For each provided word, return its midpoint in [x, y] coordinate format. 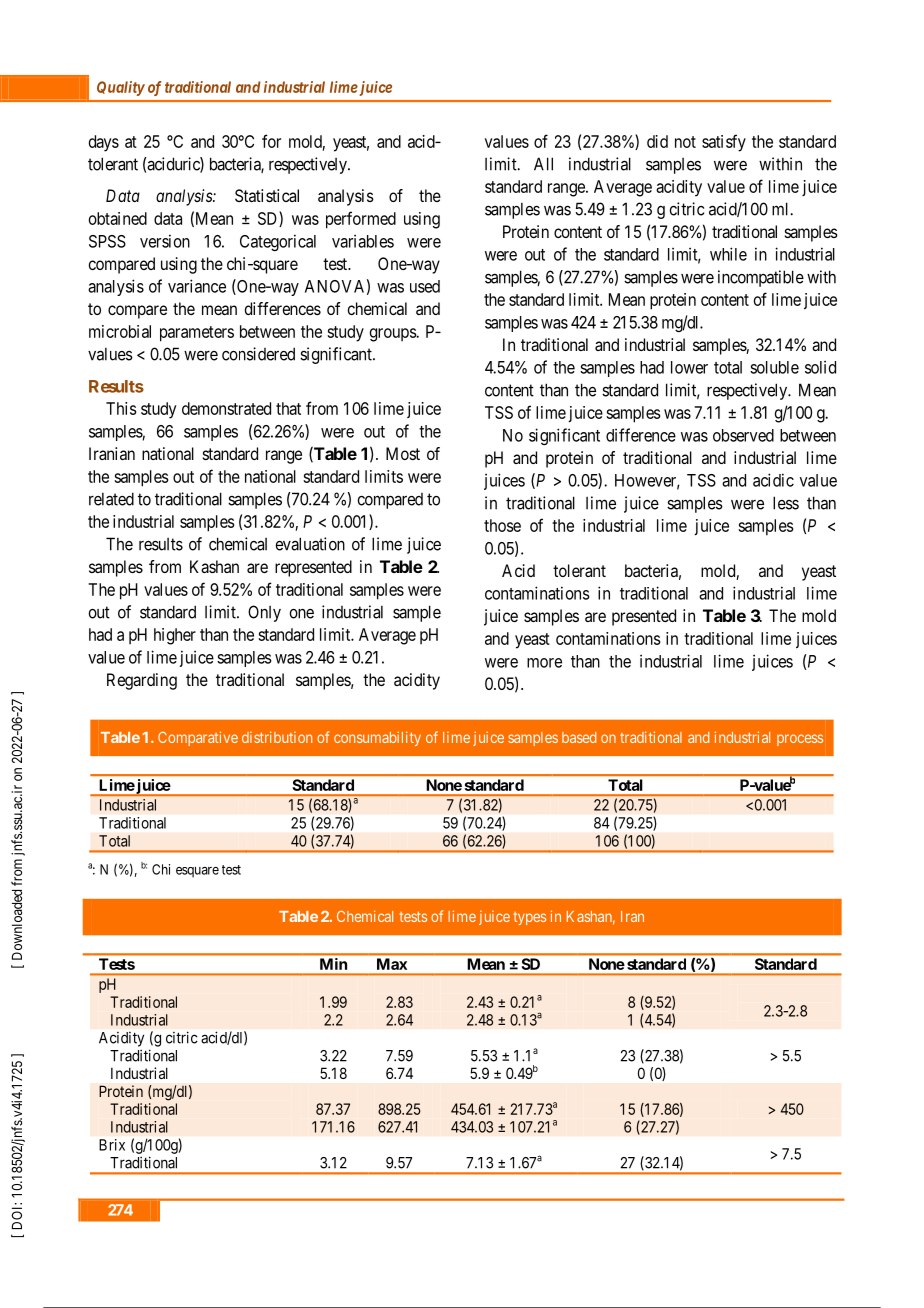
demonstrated [226, 408]
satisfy [724, 143]
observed [743, 435]
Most [403, 453]
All [543, 164]
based [579, 737]
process [800, 740]
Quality [121, 88]
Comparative [198, 738]
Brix [112, 1145]
